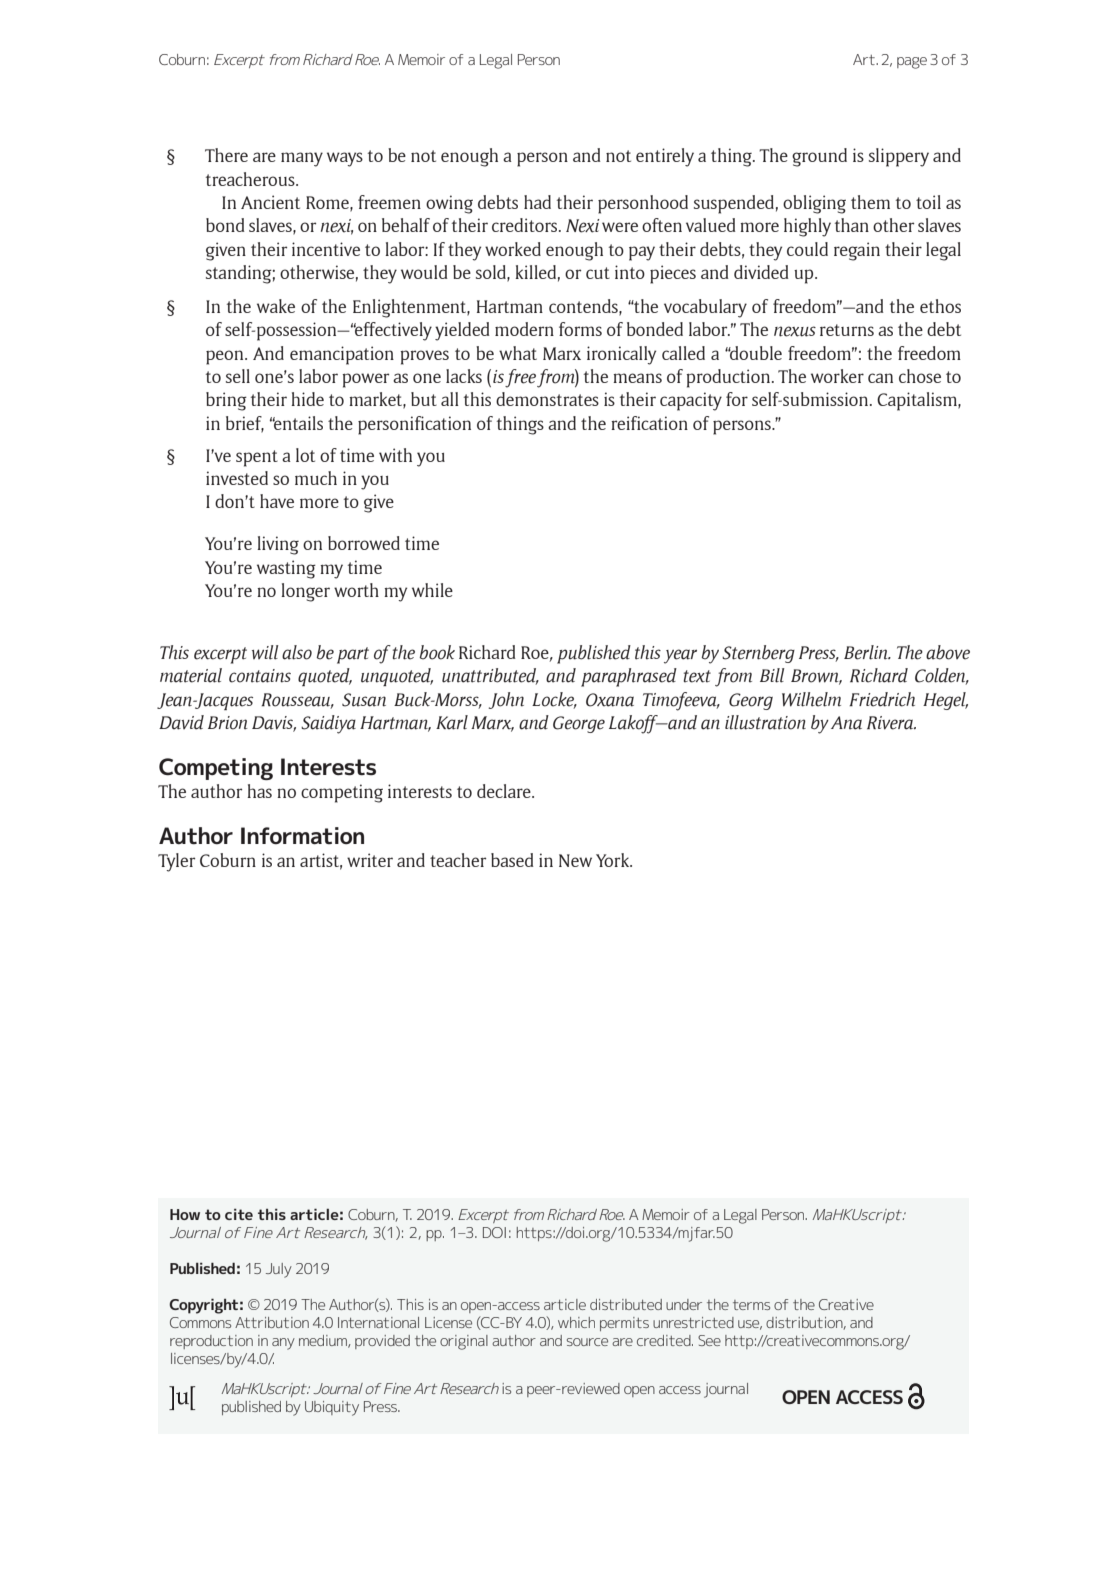 The height and width of the screenshot is (1572, 1112). Describe the element at coordinates (228, 723) in the screenshot. I see `Brion` at that location.
